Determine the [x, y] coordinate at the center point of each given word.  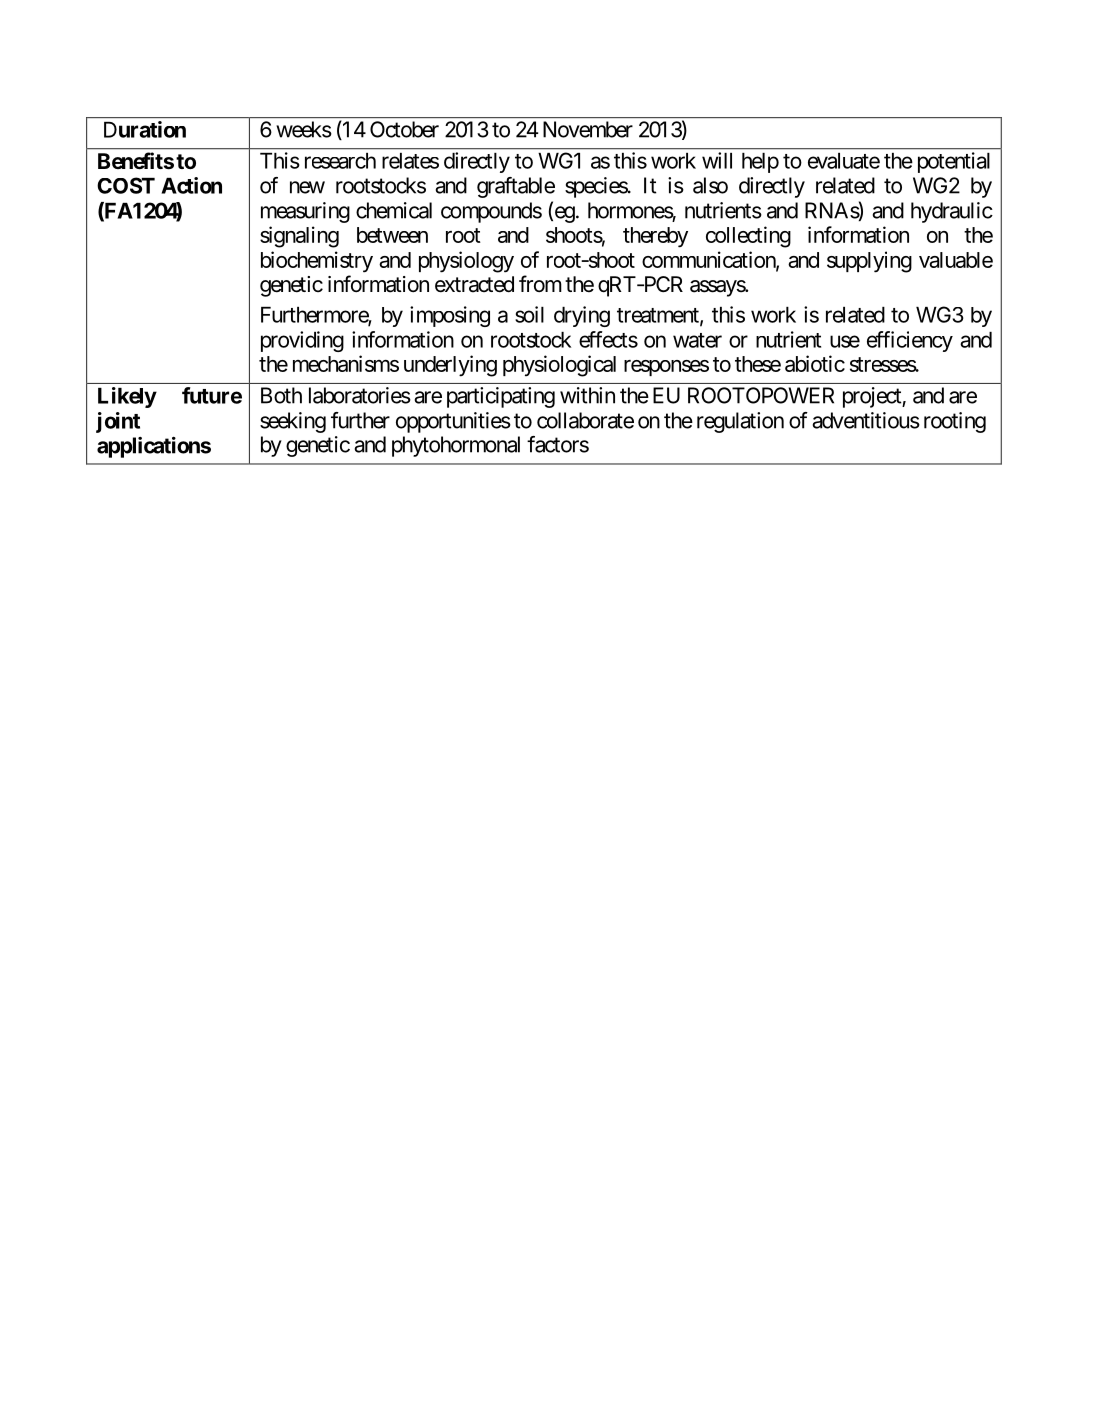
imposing [450, 316]
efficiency [910, 341]
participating [501, 397]
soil [529, 314]
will [717, 160]
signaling [299, 237]
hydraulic [952, 212]
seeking [293, 422]
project [873, 397]
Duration [145, 129]
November [588, 129]
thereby [655, 237]
